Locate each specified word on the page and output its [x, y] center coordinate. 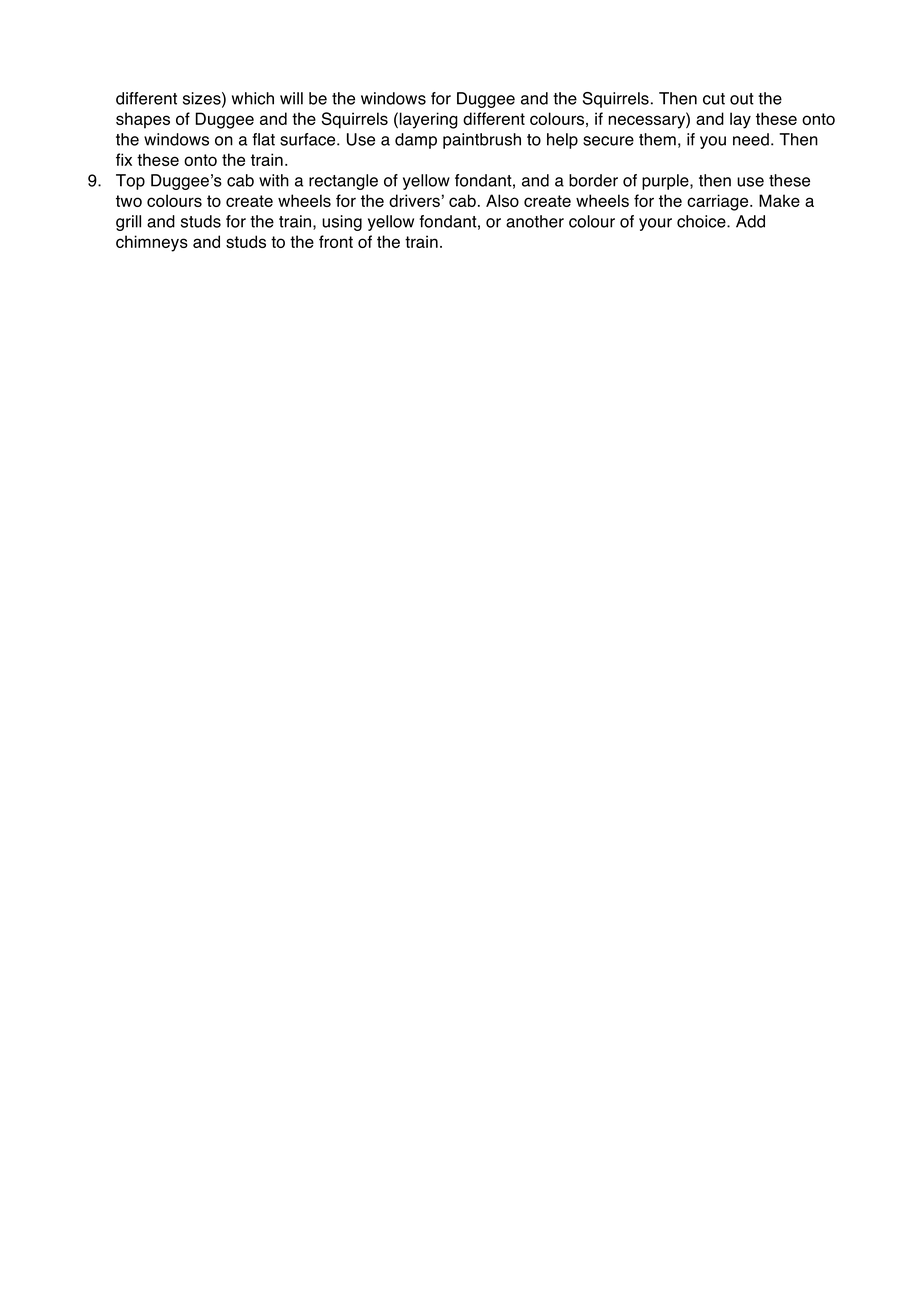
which [253, 98]
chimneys [152, 243]
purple [666, 182]
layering [429, 120]
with [274, 180]
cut [714, 99]
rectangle [343, 182]
